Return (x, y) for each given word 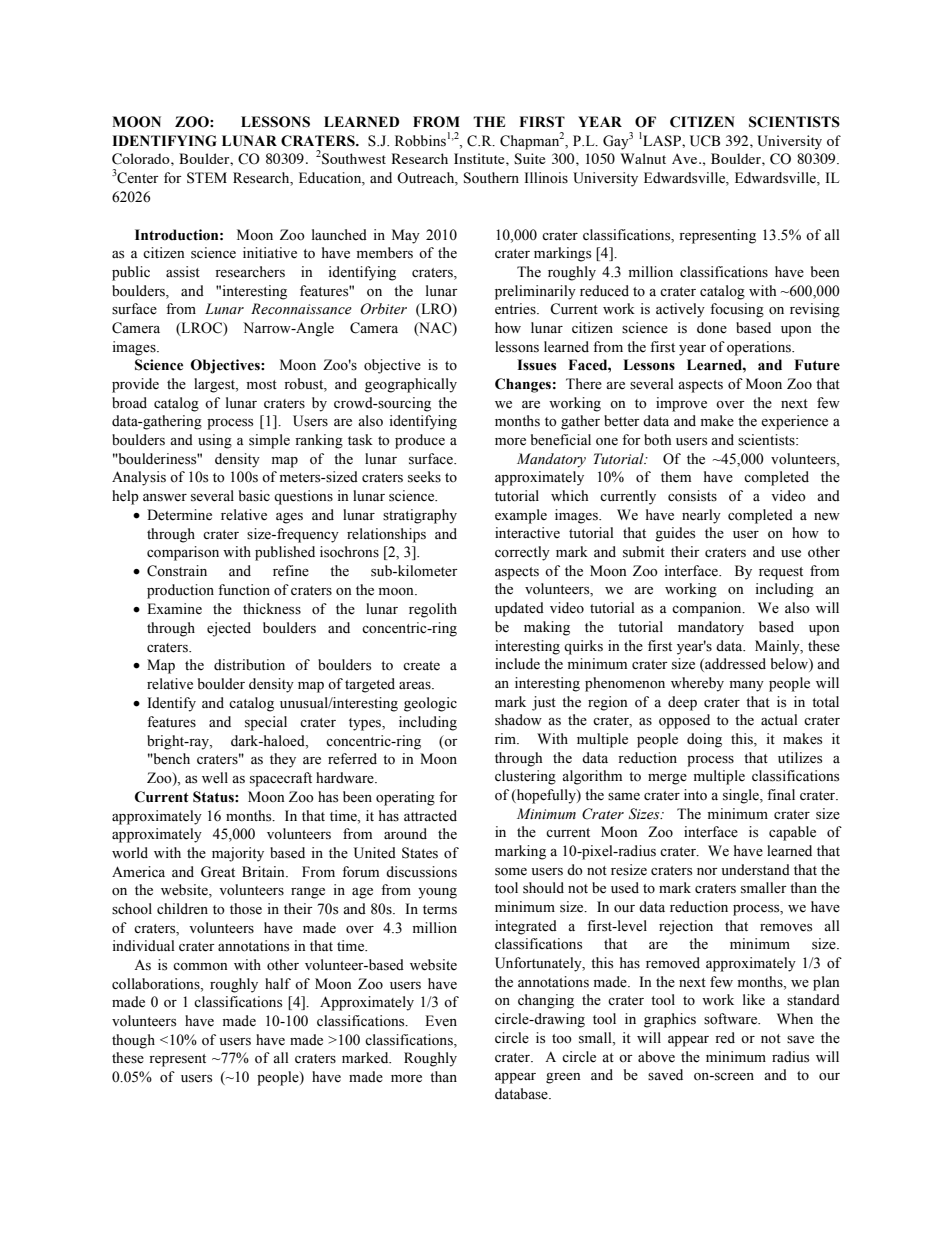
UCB (705, 141)
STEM (207, 178)
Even (441, 1021)
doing (704, 740)
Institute (480, 158)
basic (254, 496)
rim (506, 738)
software (732, 1019)
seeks (424, 477)
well (215, 778)
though (133, 1041)
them (676, 477)
